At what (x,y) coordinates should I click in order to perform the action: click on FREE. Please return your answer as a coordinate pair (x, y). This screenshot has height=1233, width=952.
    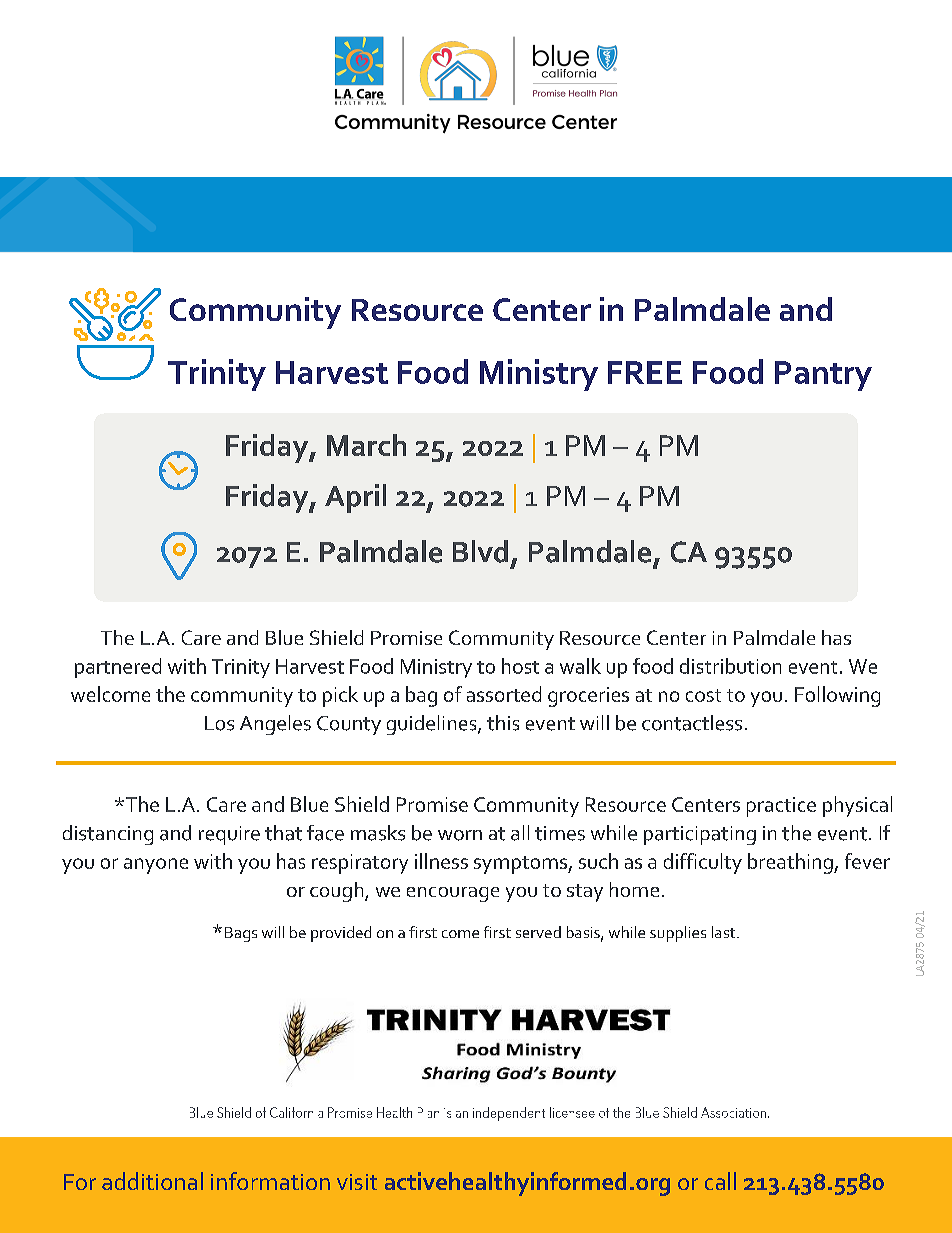
    Looking at the image, I should click on (645, 372).
